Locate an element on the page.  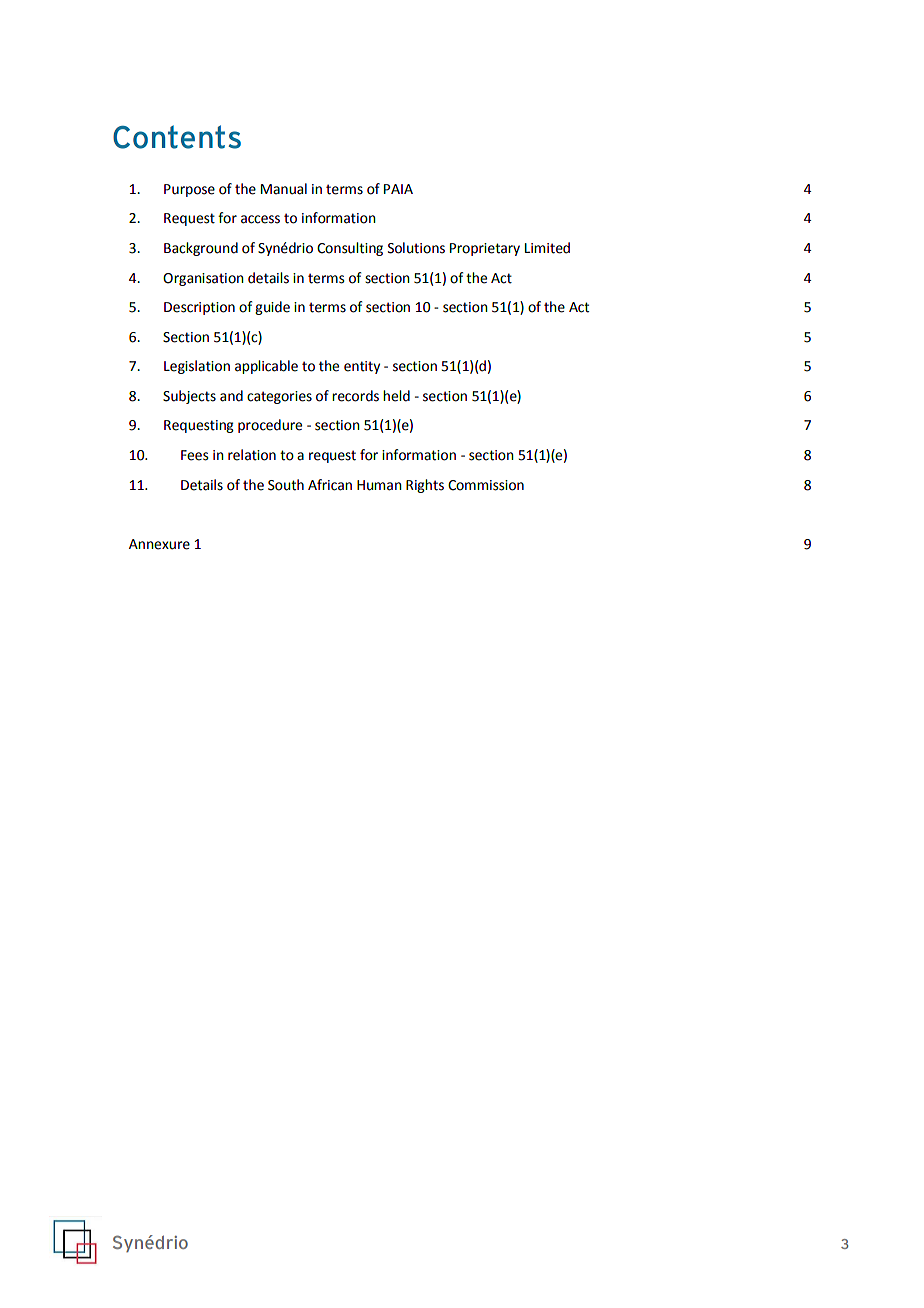
Contents is located at coordinates (177, 137).
